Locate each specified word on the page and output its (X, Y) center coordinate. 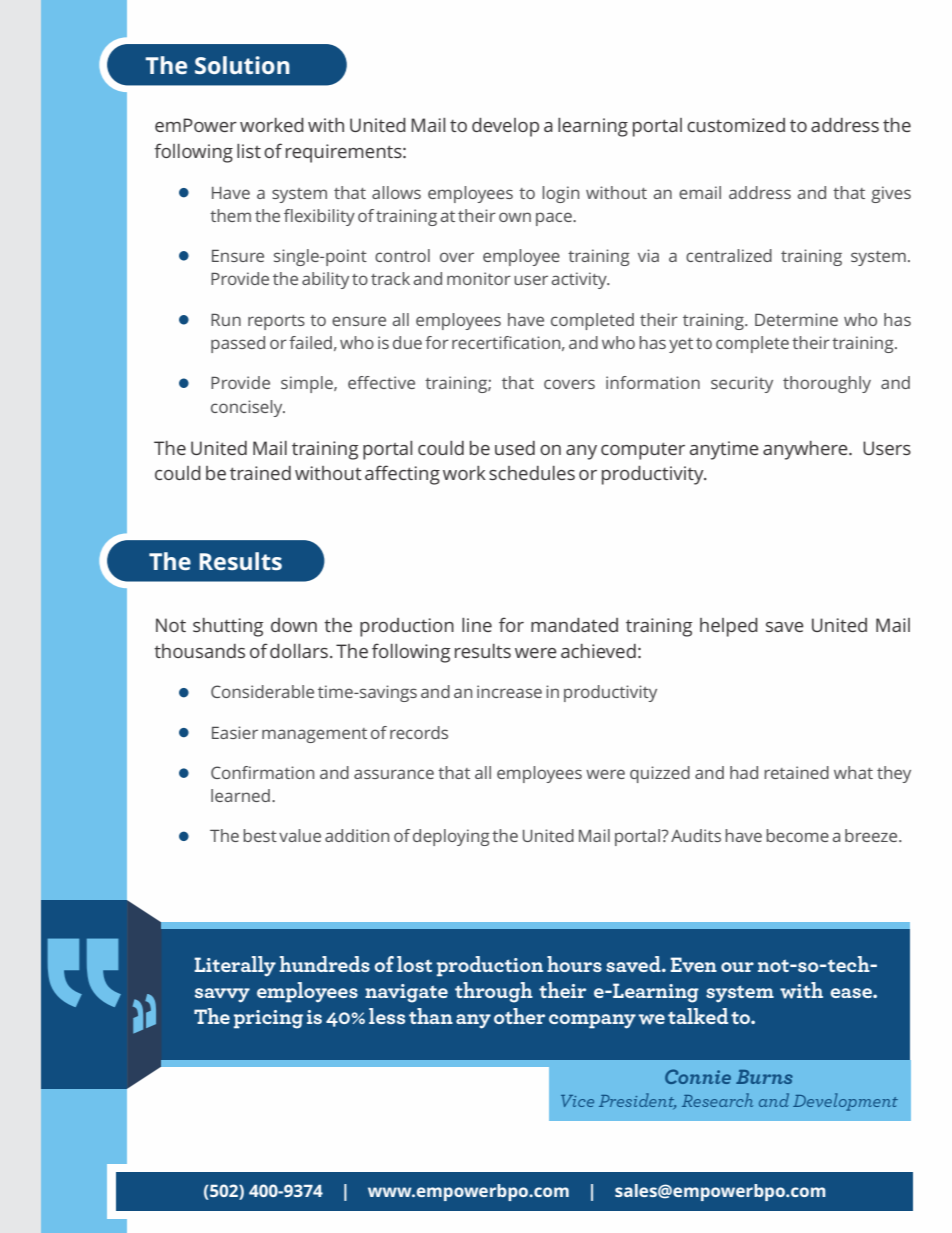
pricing (268, 1019)
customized (736, 125)
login (560, 194)
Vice (577, 1101)
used (515, 448)
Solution (242, 65)
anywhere (806, 450)
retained (796, 772)
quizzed (660, 774)
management (314, 735)
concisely (248, 408)
